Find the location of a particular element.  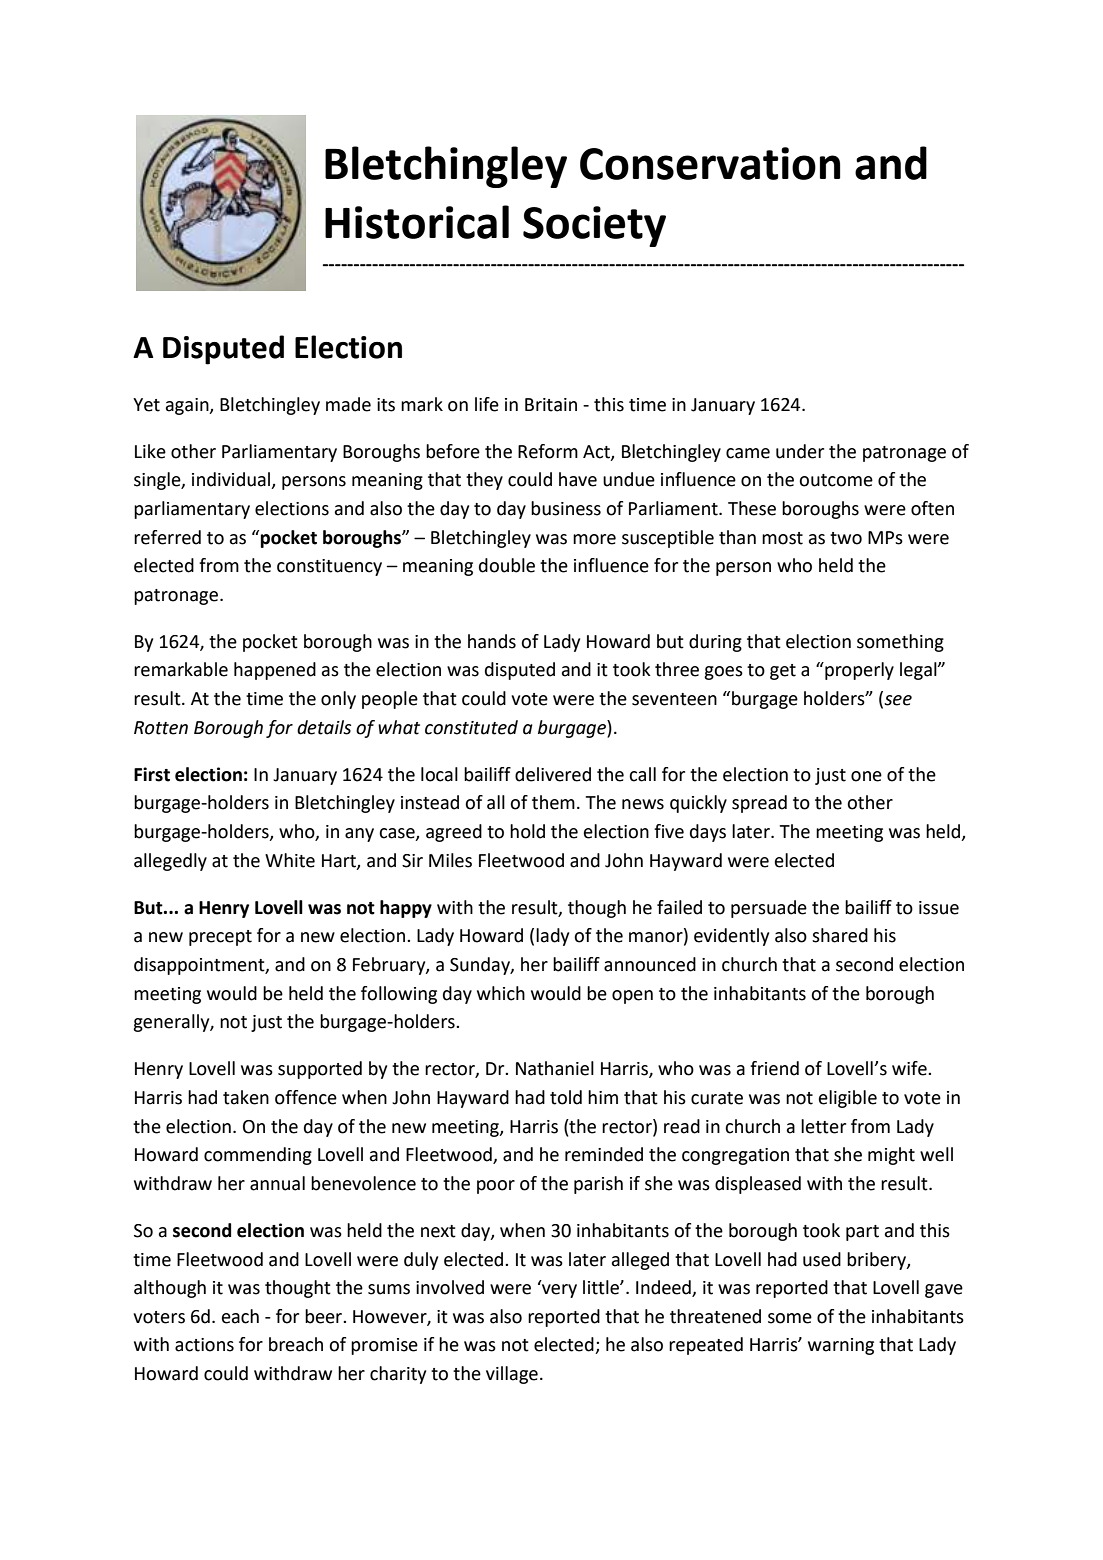

Conservation is located at coordinates (710, 163).
